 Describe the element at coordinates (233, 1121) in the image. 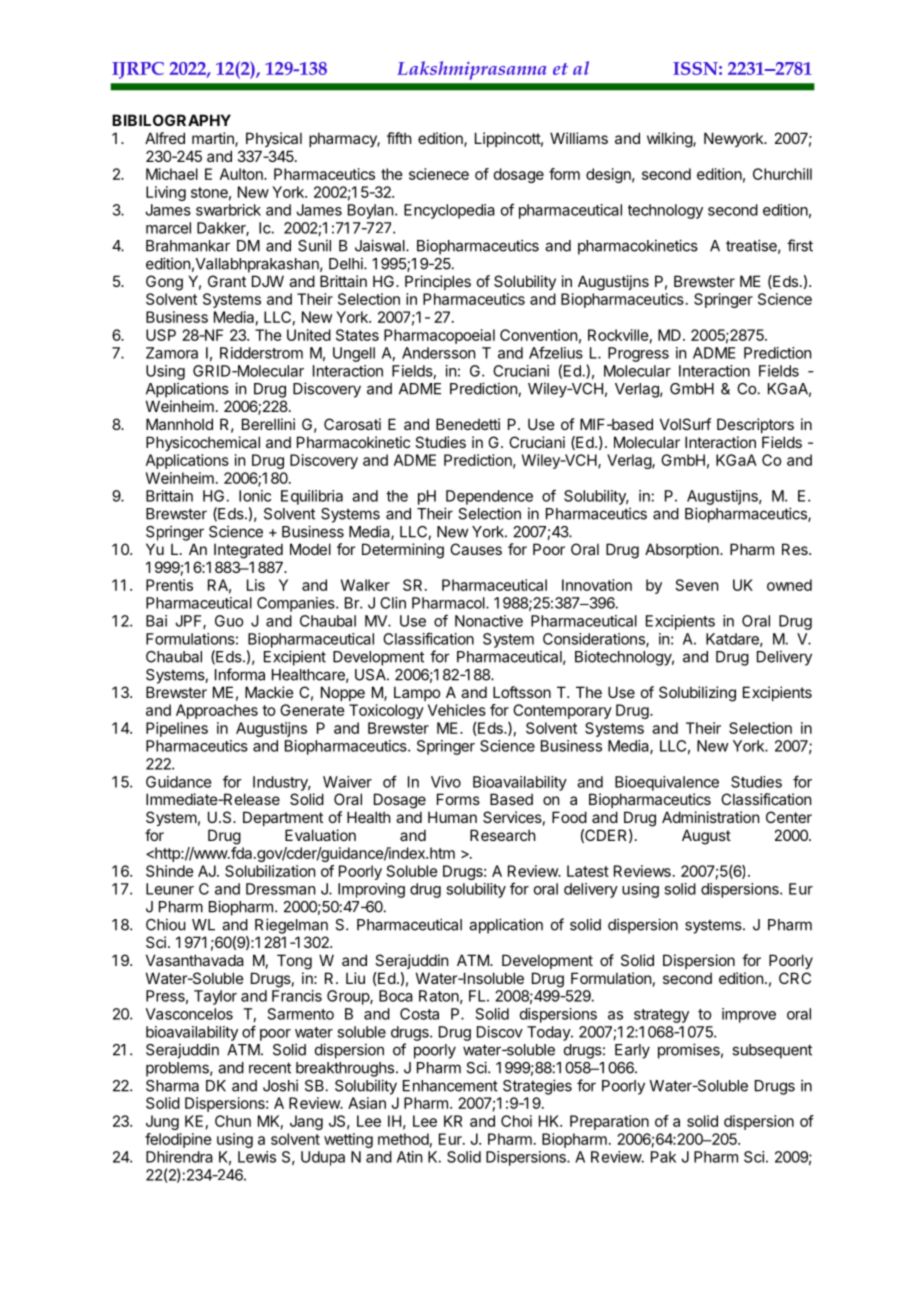

I see `Chun` at that location.
